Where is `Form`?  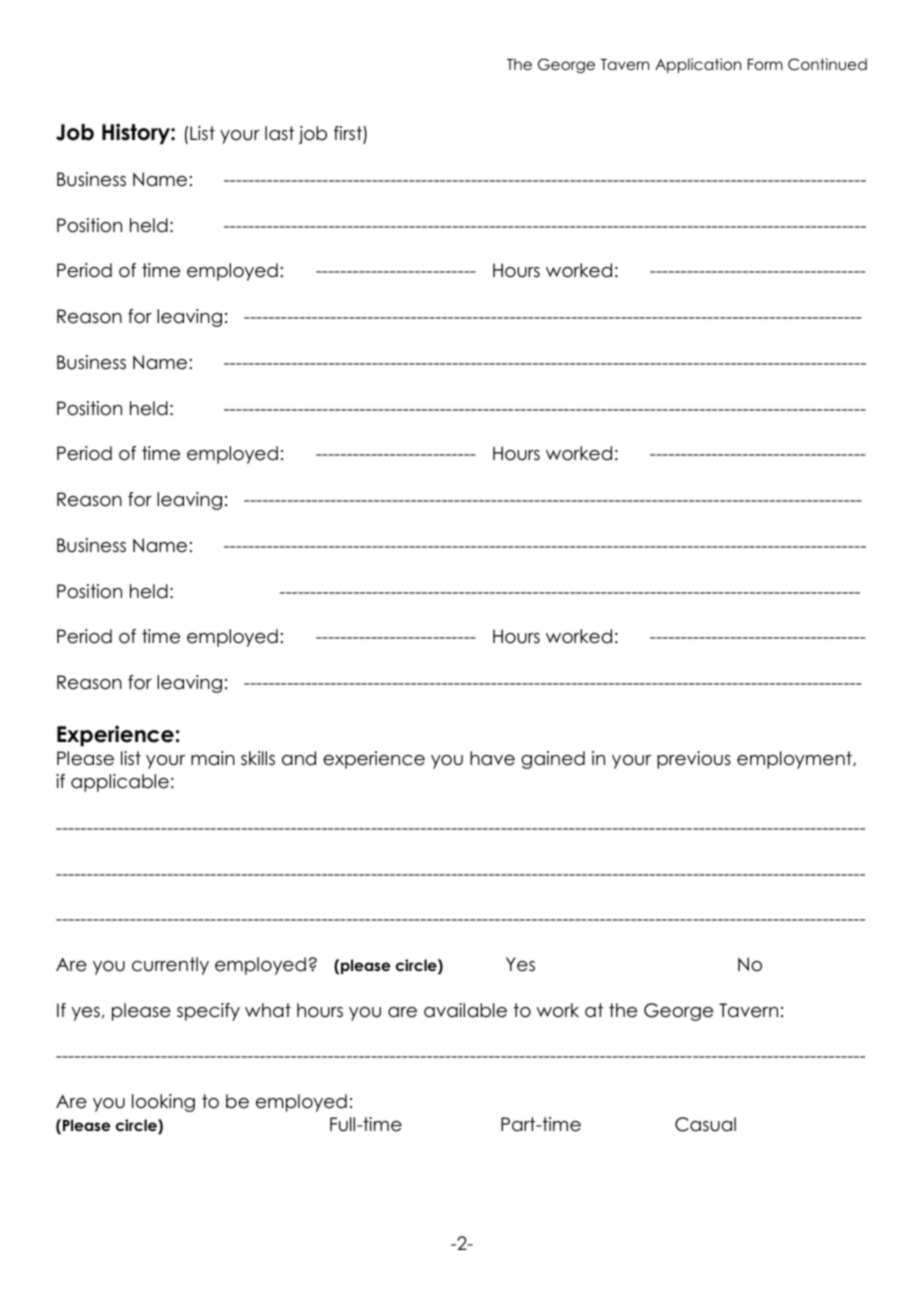
Form is located at coordinates (765, 64).
